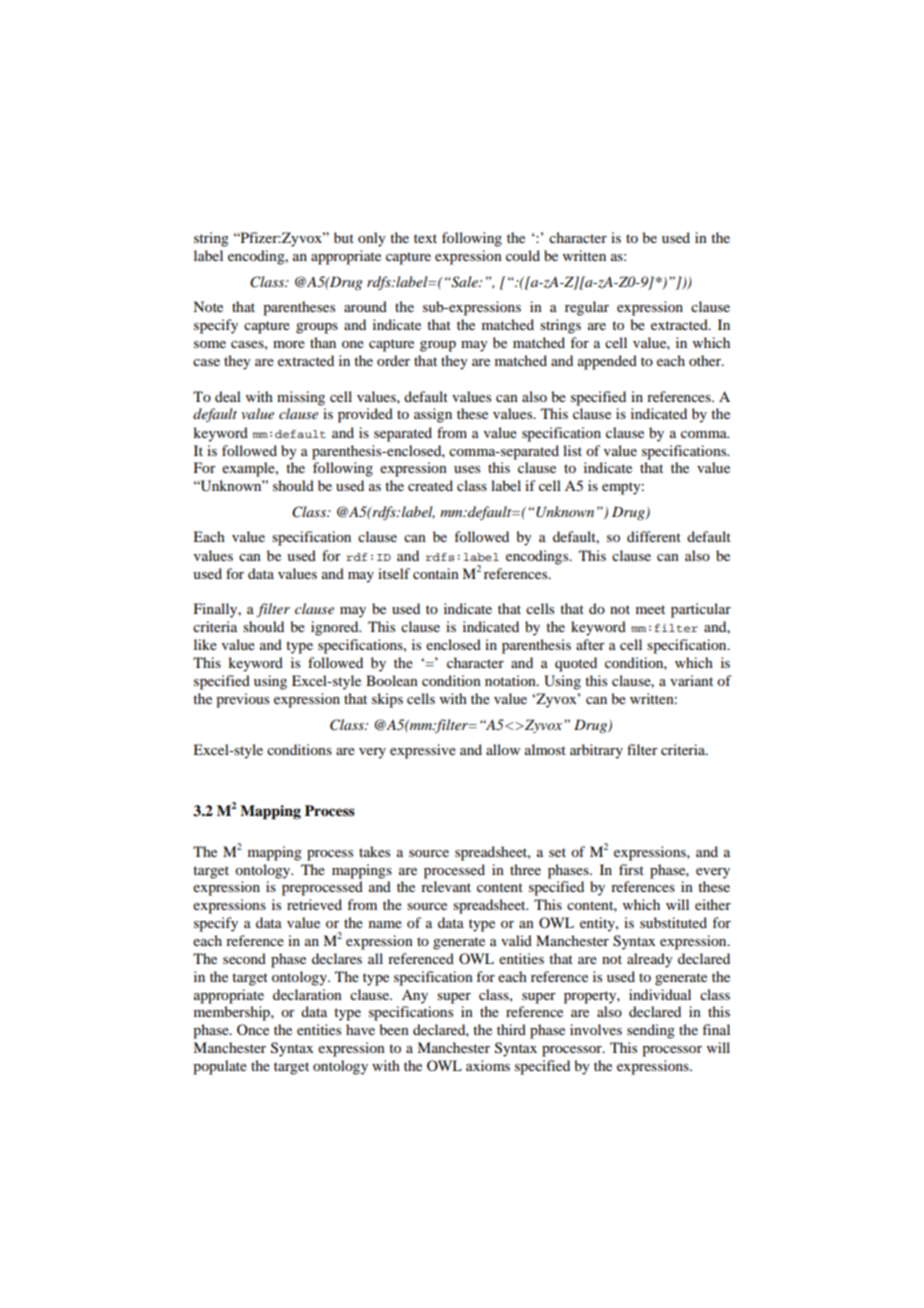 Image resolution: width=924 pixels, height=1308 pixels. Describe the element at coordinates (511, 680) in the screenshot. I see `notation` at that location.
